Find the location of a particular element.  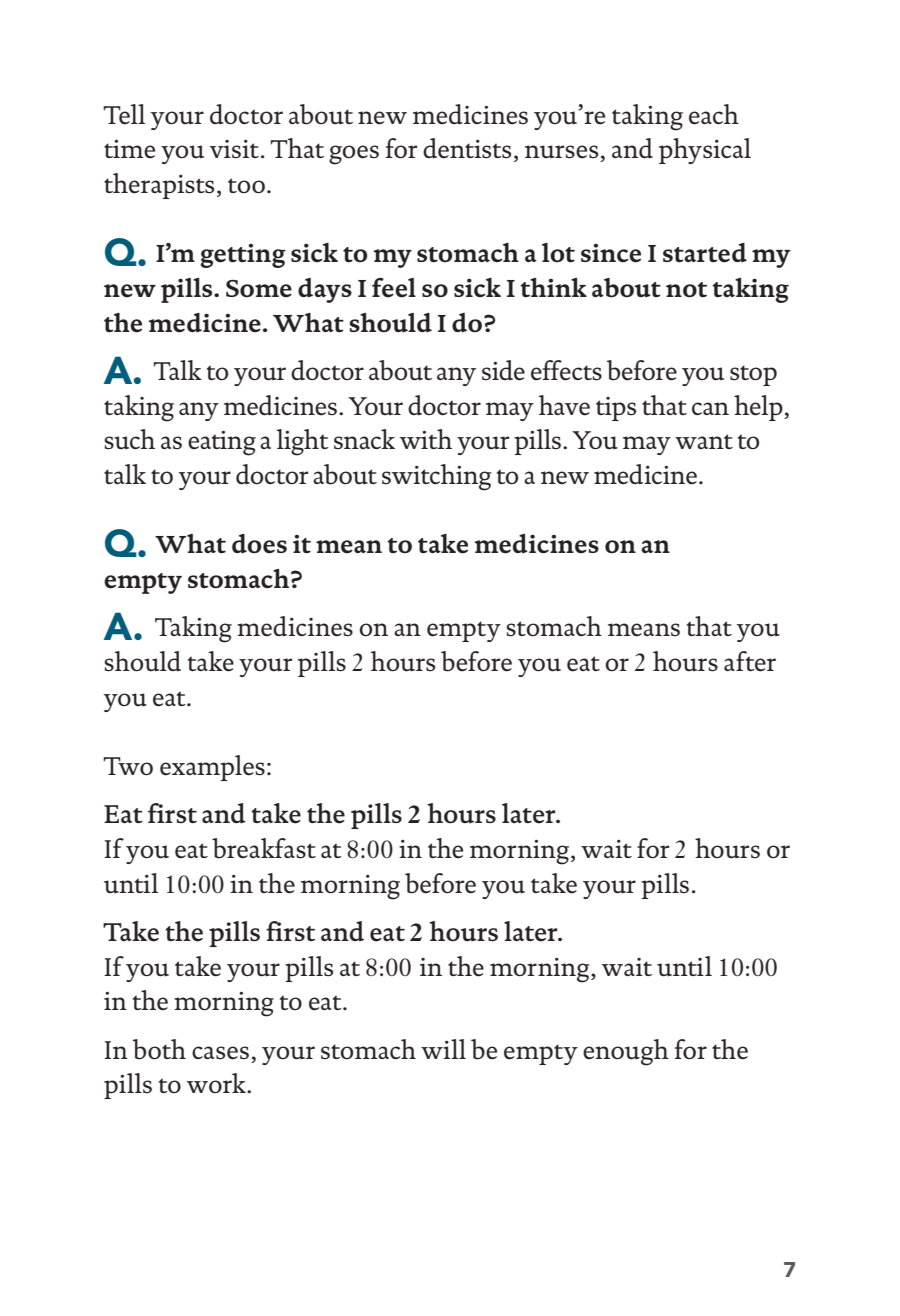

will is located at coordinates (443, 1049).
